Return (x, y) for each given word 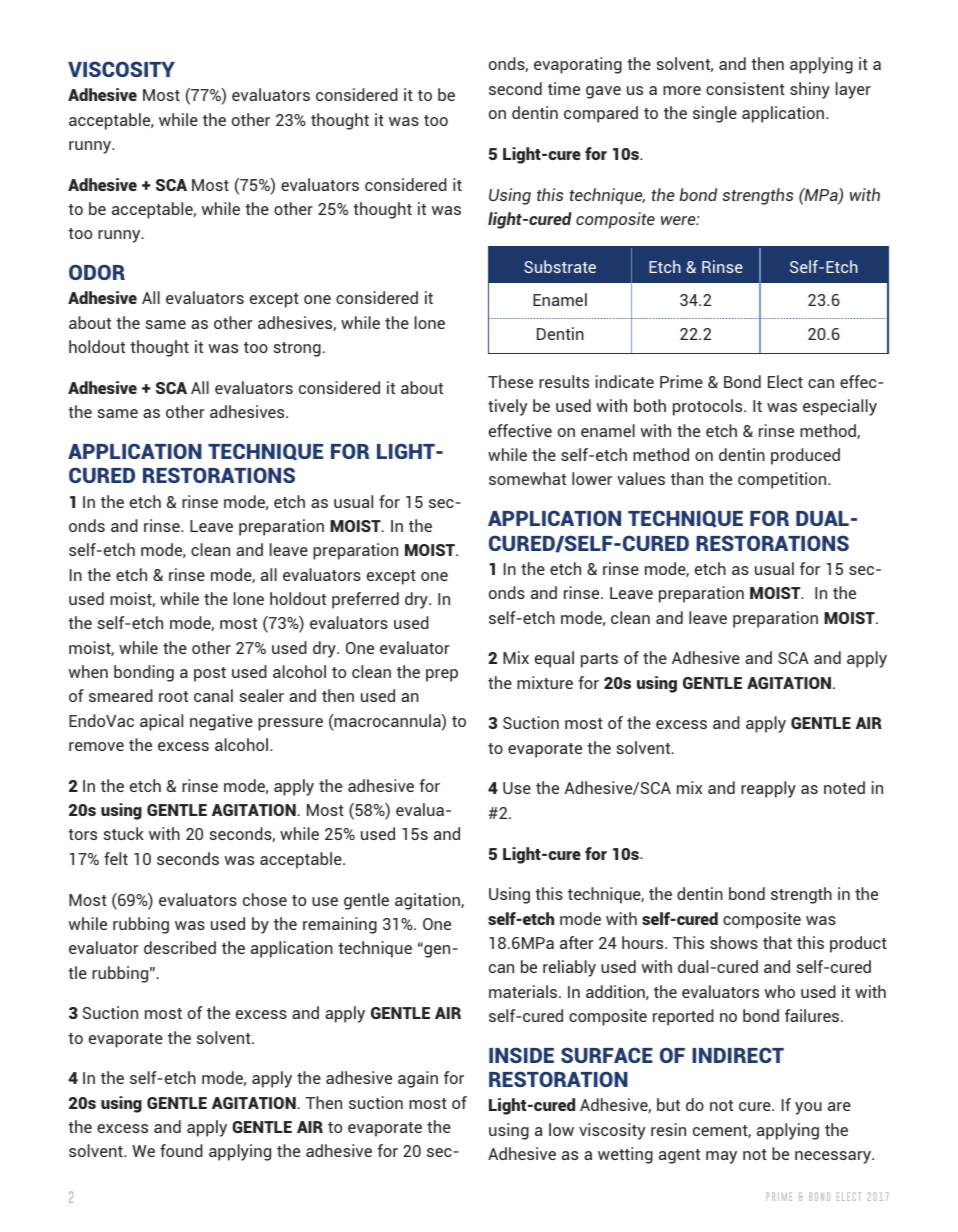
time (564, 88)
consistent (745, 88)
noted (844, 787)
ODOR (97, 272)
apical (161, 722)
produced (805, 456)
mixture (545, 682)
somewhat (527, 478)
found (181, 1150)
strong (297, 349)
